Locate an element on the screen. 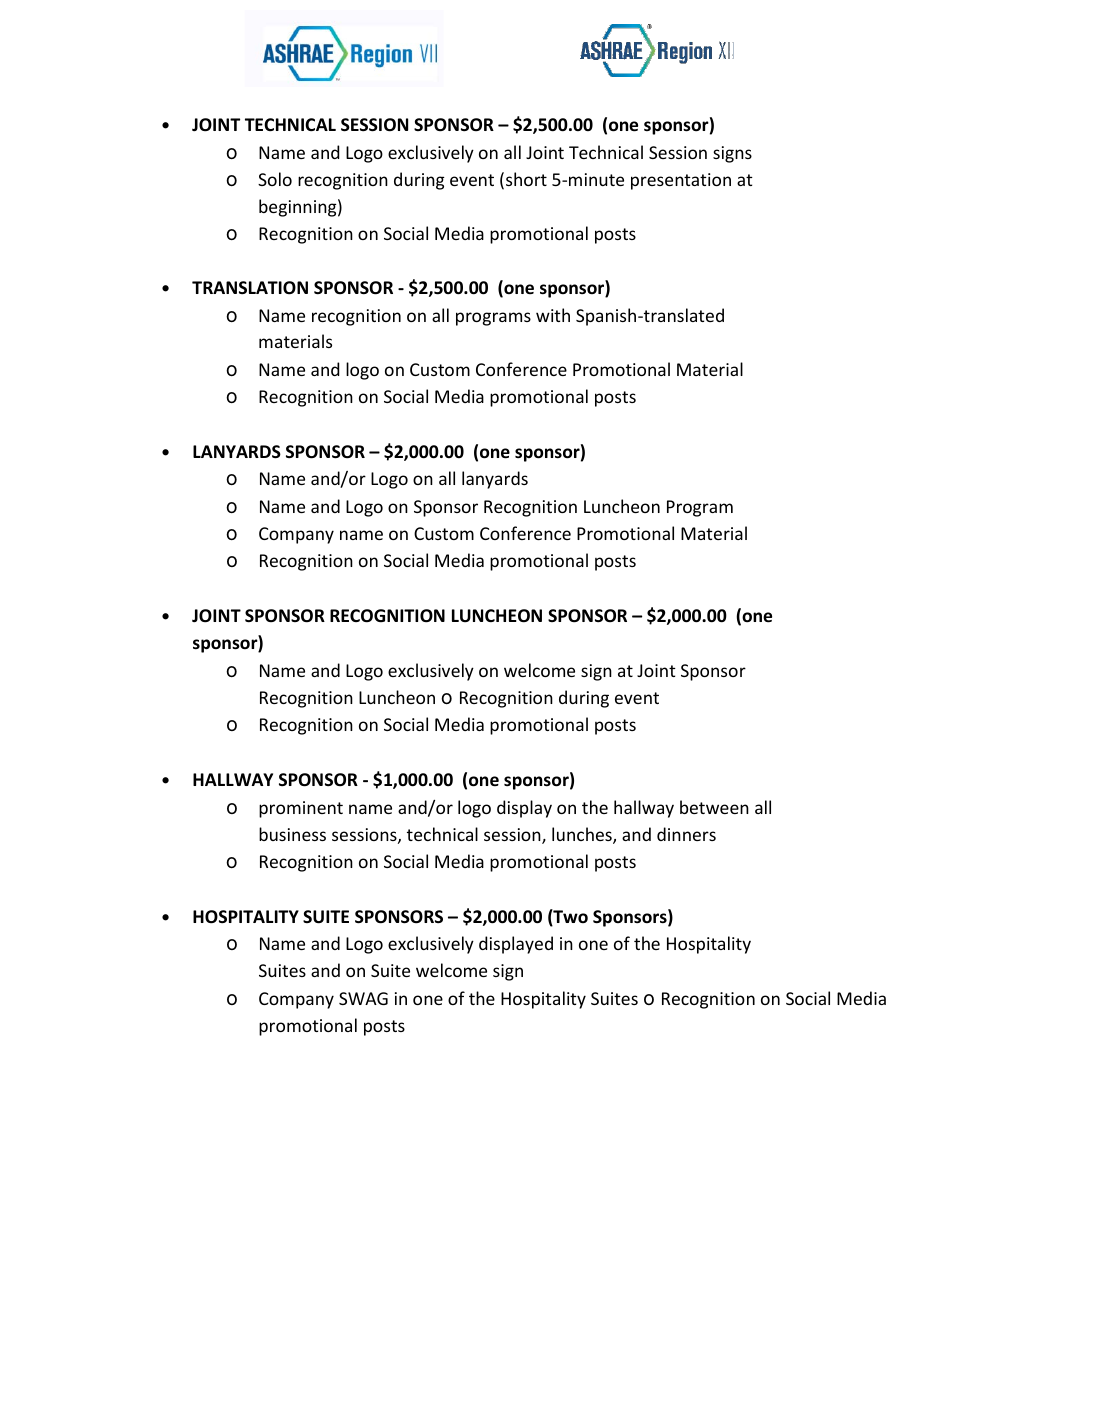 This screenshot has width=1097, height=1420. presentation is located at coordinates (681, 181).
